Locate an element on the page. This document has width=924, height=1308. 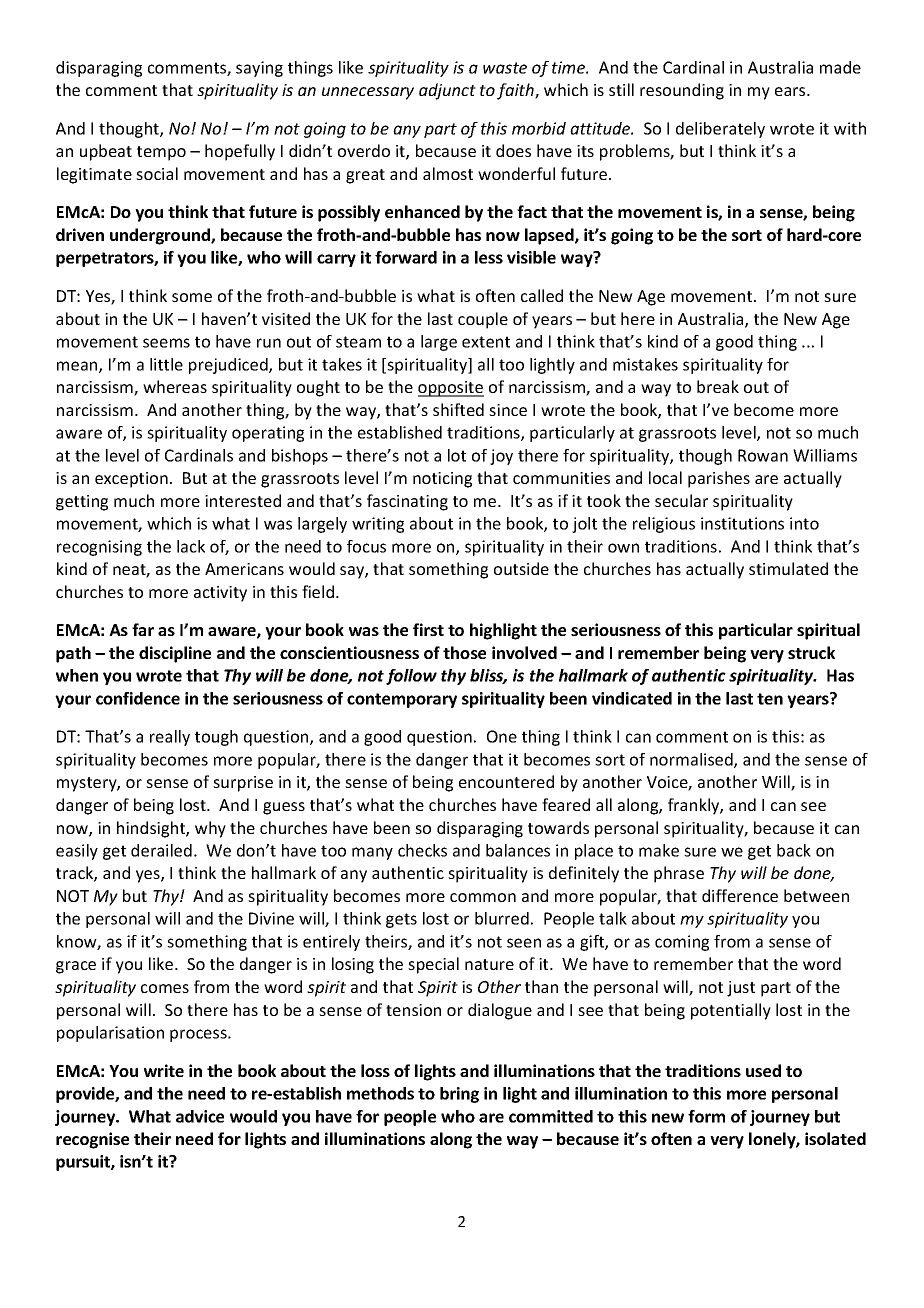
advice is located at coordinates (200, 1116).
